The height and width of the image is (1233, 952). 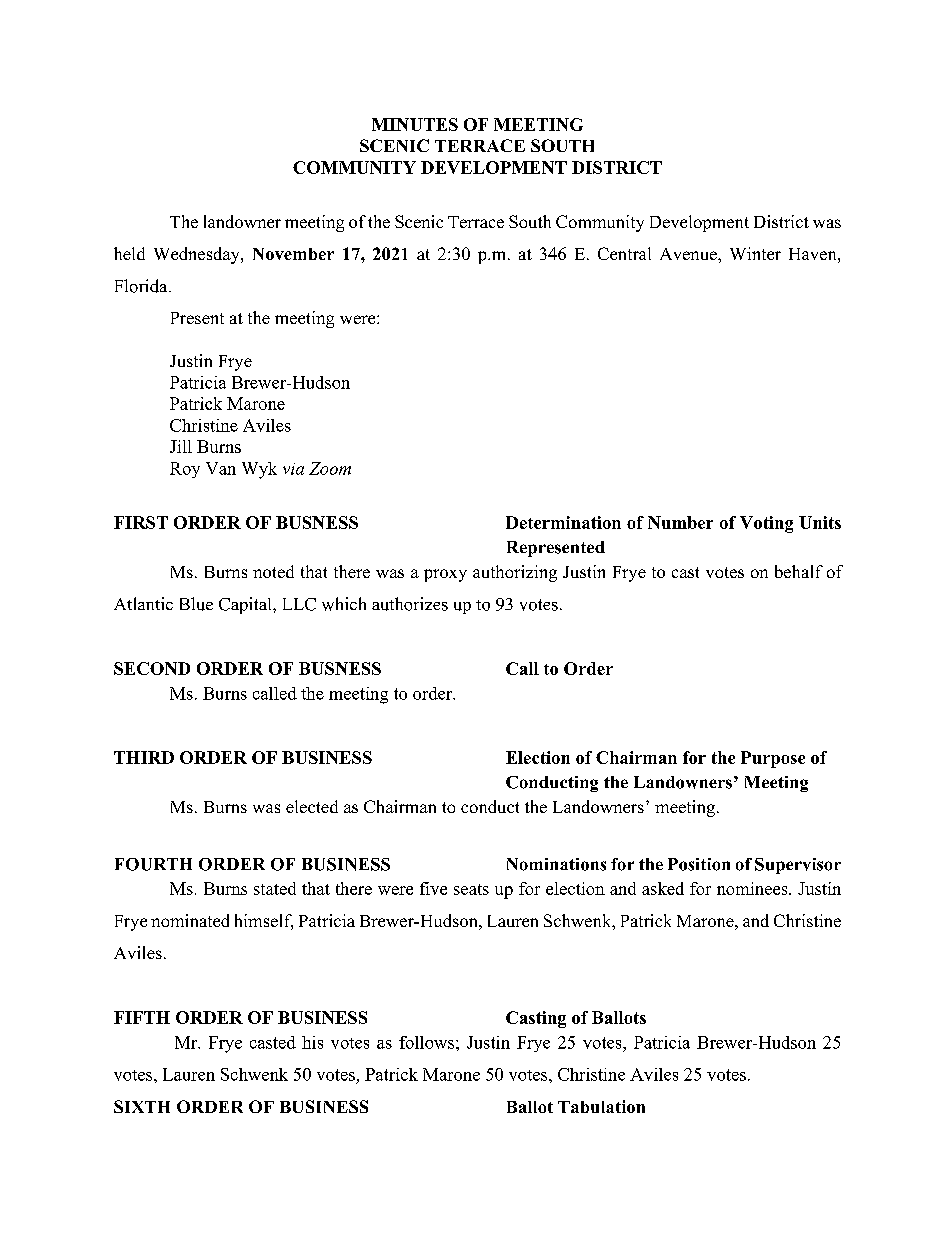 I want to click on SIXTH, so click(x=142, y=1106).
